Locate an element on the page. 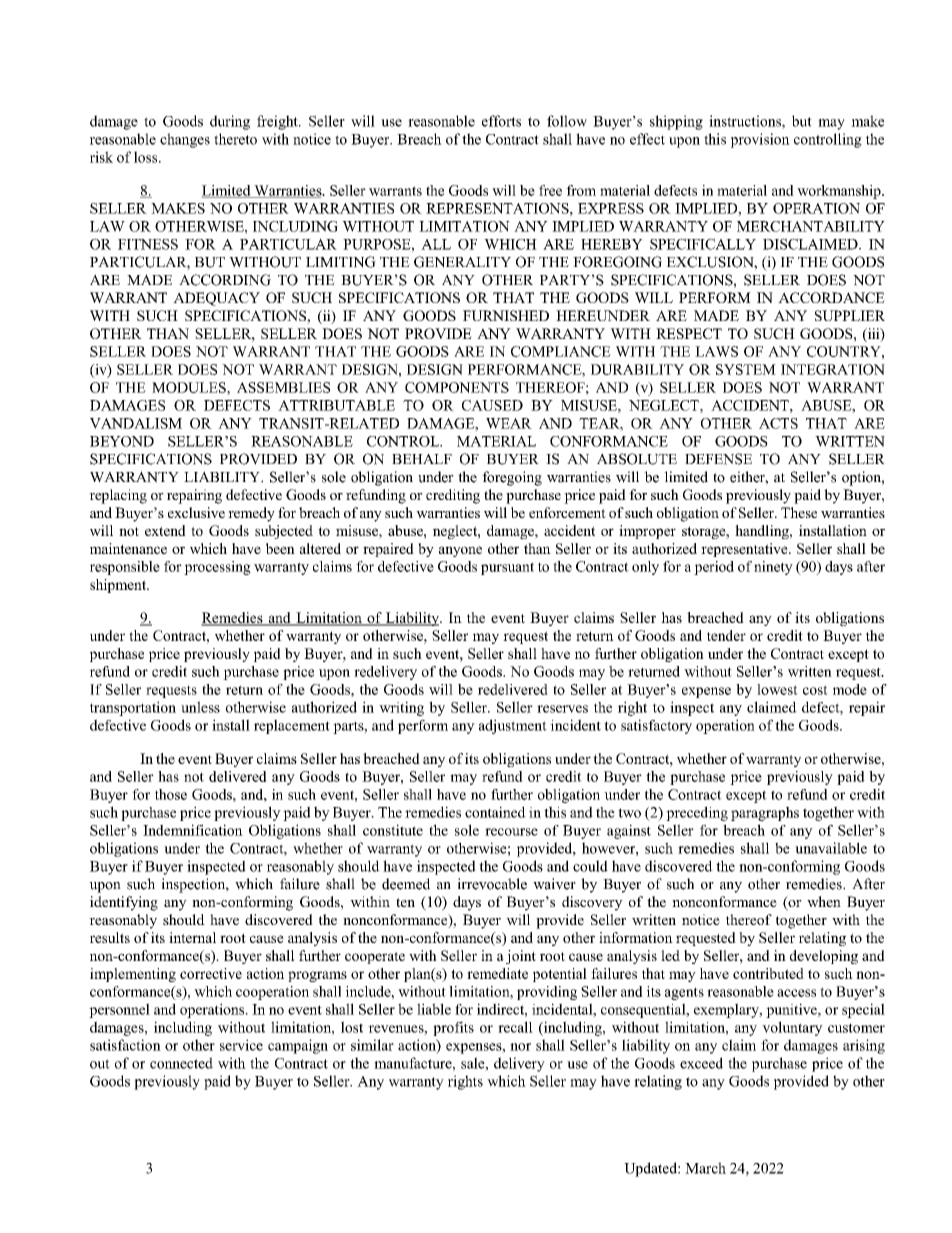  provision is located at coordinates (760, 140).
